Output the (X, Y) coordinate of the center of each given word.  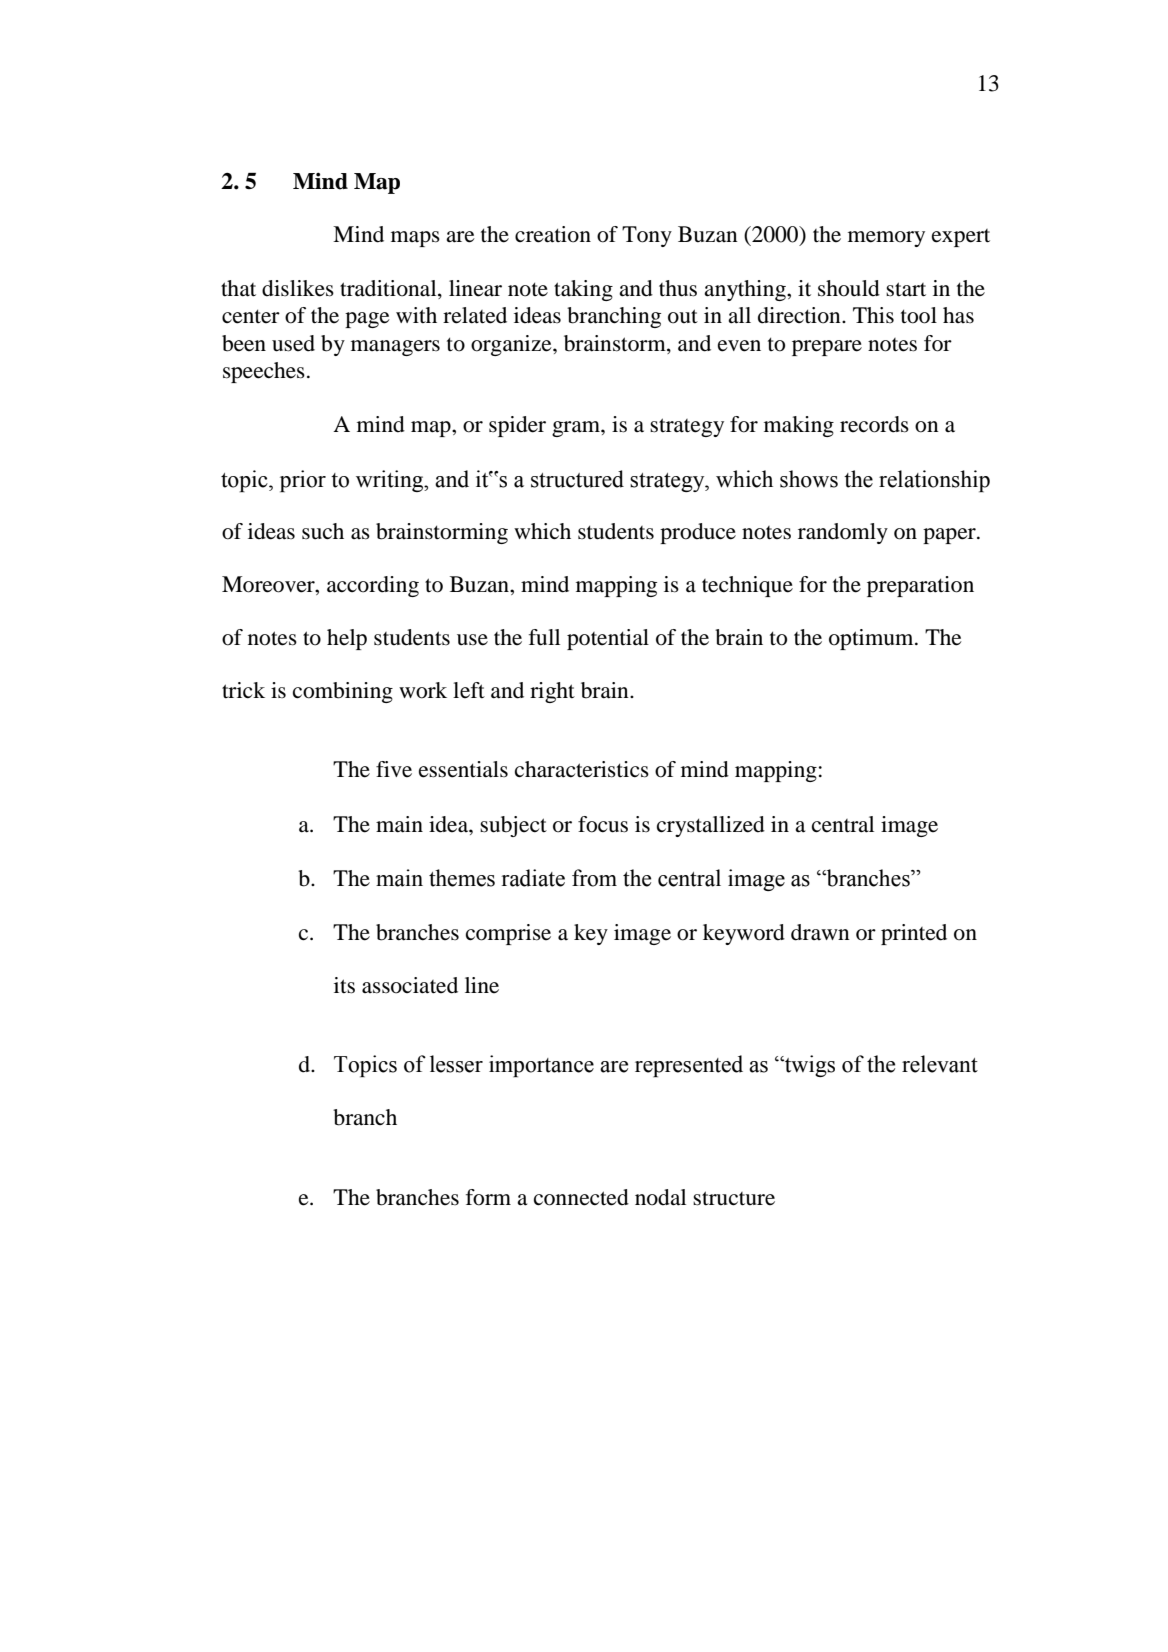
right (552, 692)
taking (583, 290)
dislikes (298, 288)
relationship (934, 481)
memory (886, 239)
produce (698, 533)
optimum (872, 639)
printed (914, 934)
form (488, 1197)
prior (303, 481)
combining (343, 692)
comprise (508, 934)
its (344, 985)
